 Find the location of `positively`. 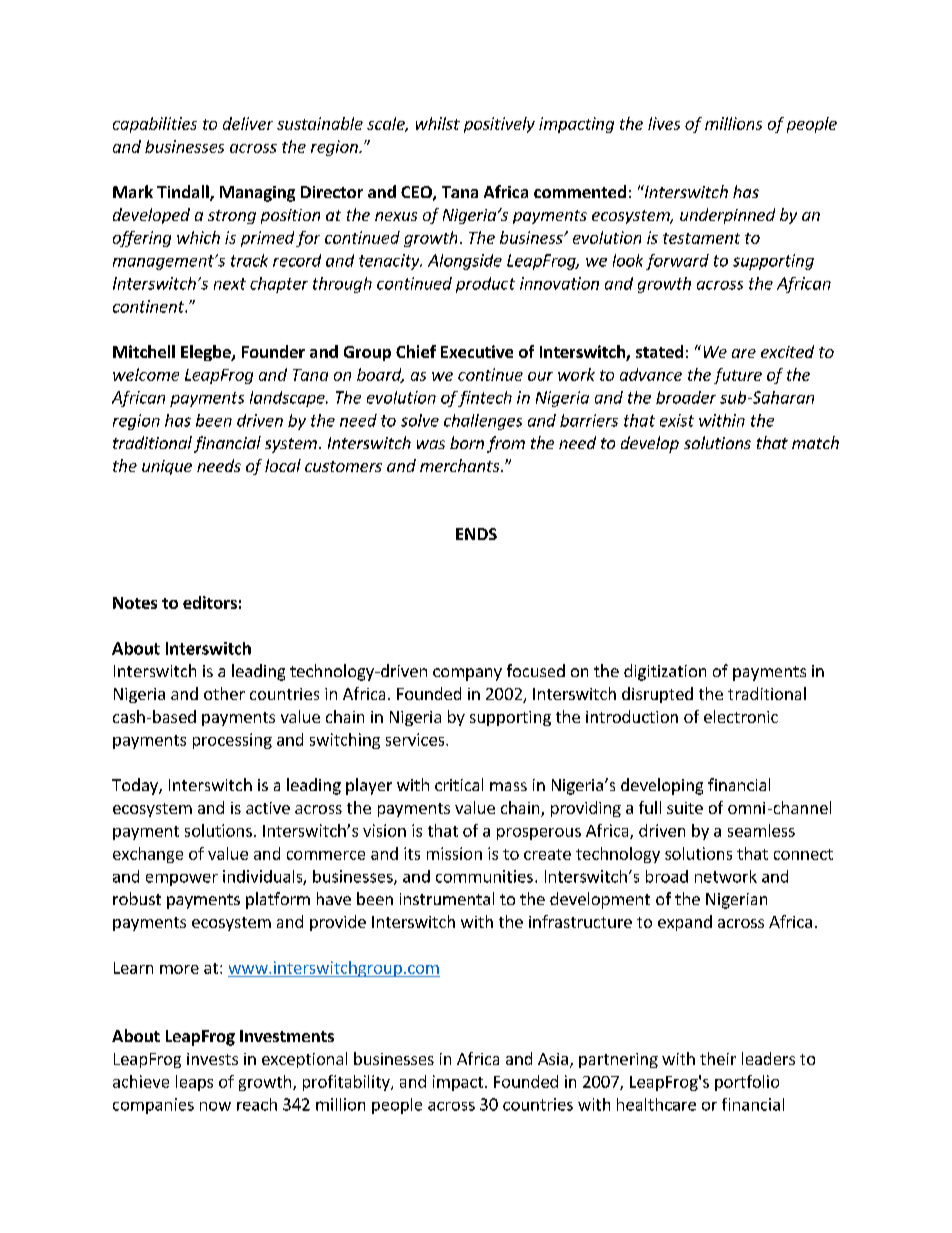

positively is located at coordinates (499, 125).
